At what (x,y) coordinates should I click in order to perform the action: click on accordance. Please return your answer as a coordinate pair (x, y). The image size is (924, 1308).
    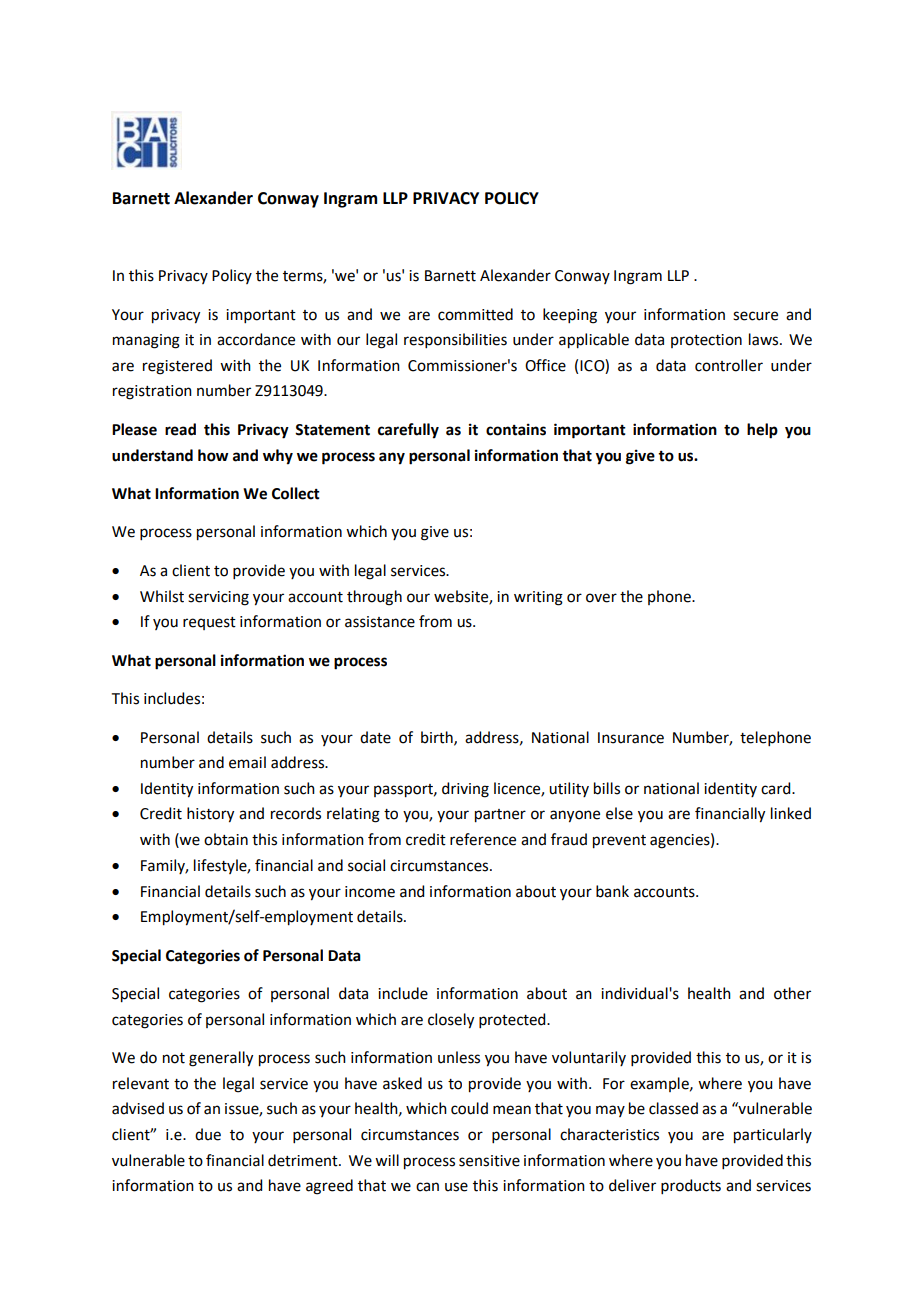
    Looking at the image, I should click on (256, 339).
